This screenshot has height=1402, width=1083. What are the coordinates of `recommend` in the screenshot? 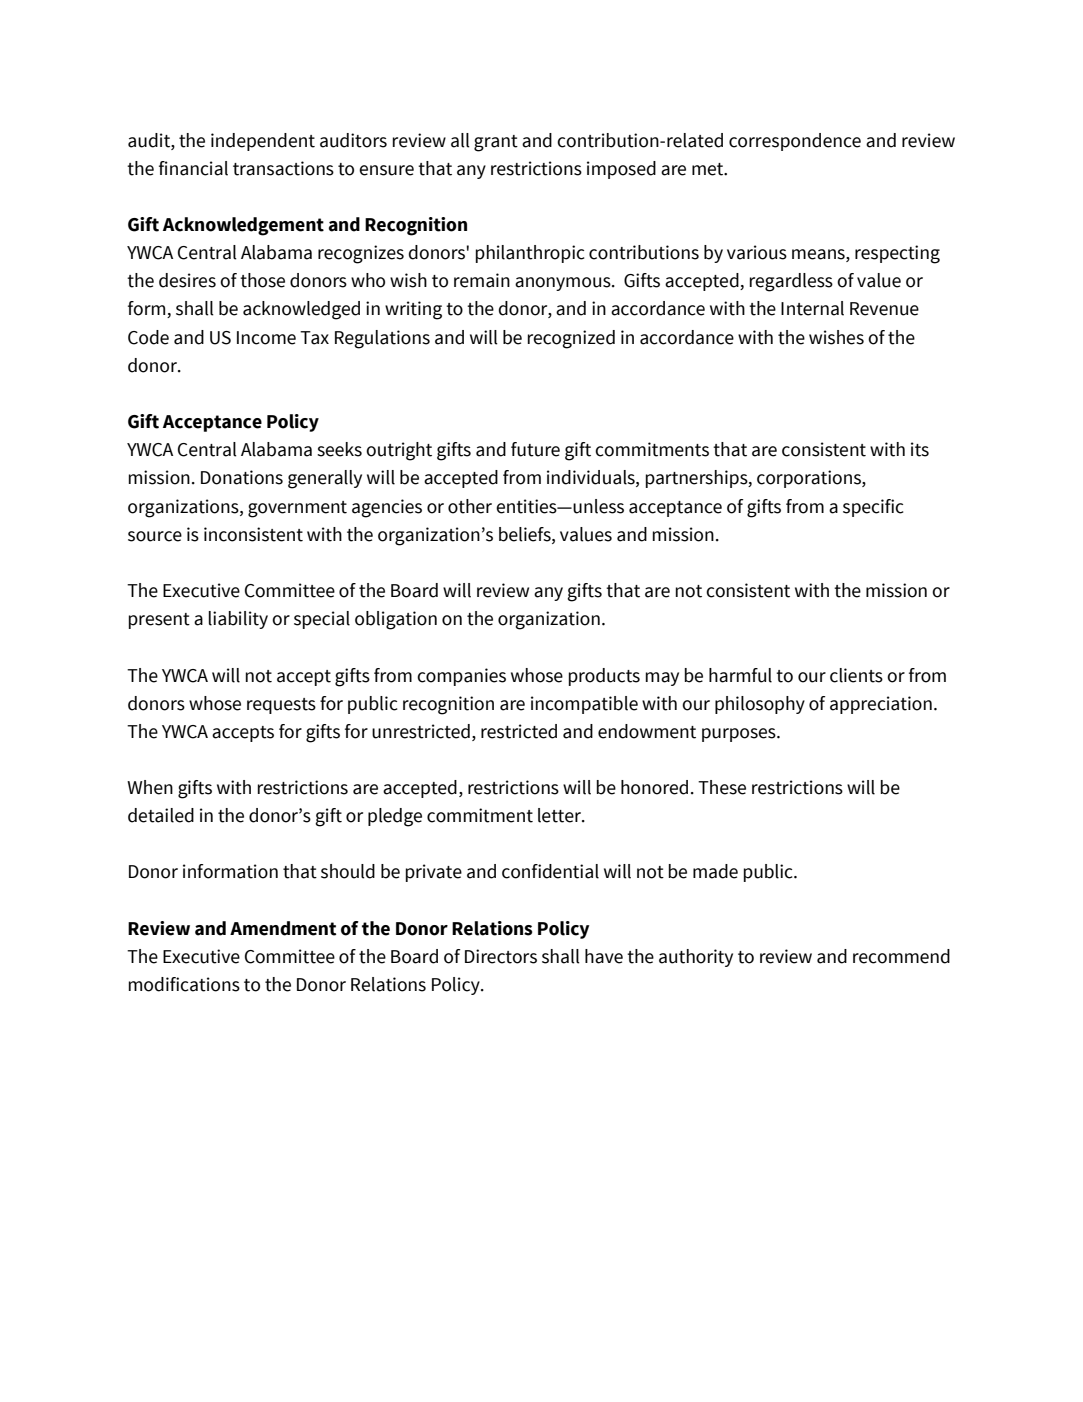 It's located at (901, 956).
